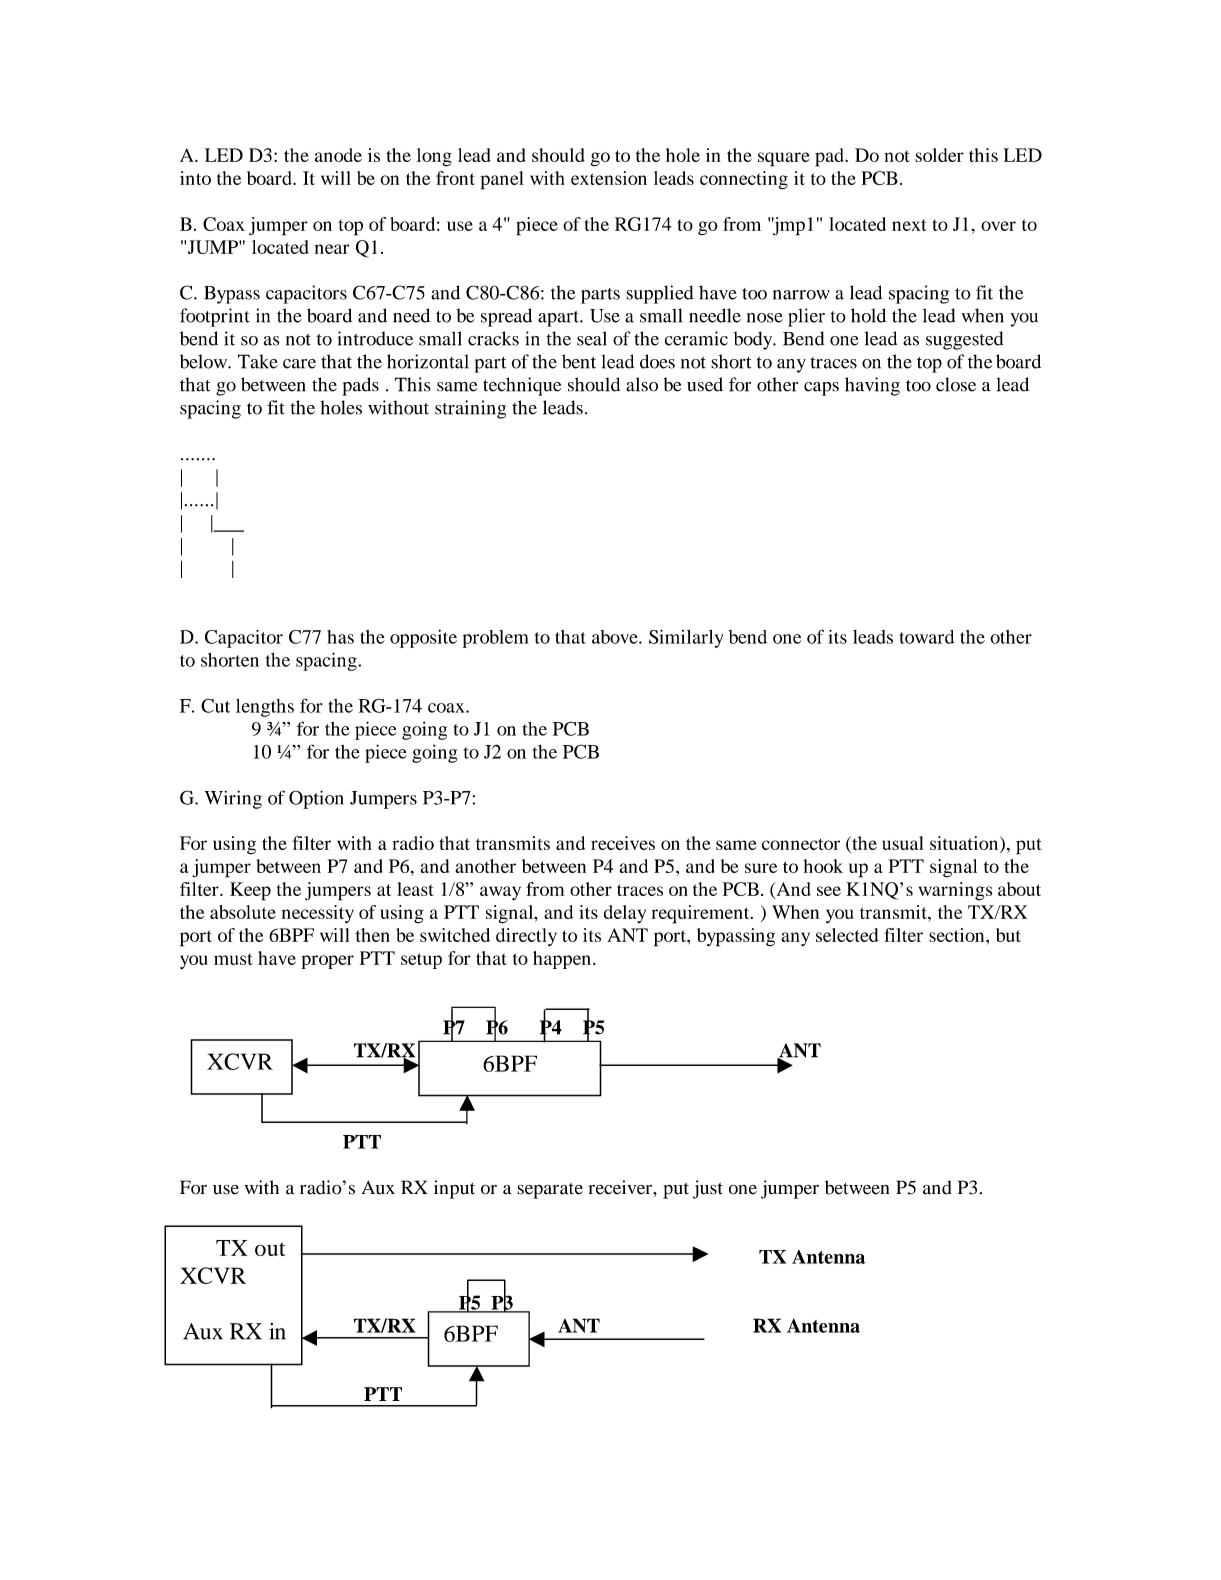 The image size is (1221, 1580). Describe the element at coordinates (454, 1189) in the document. I see `input` at that location.
